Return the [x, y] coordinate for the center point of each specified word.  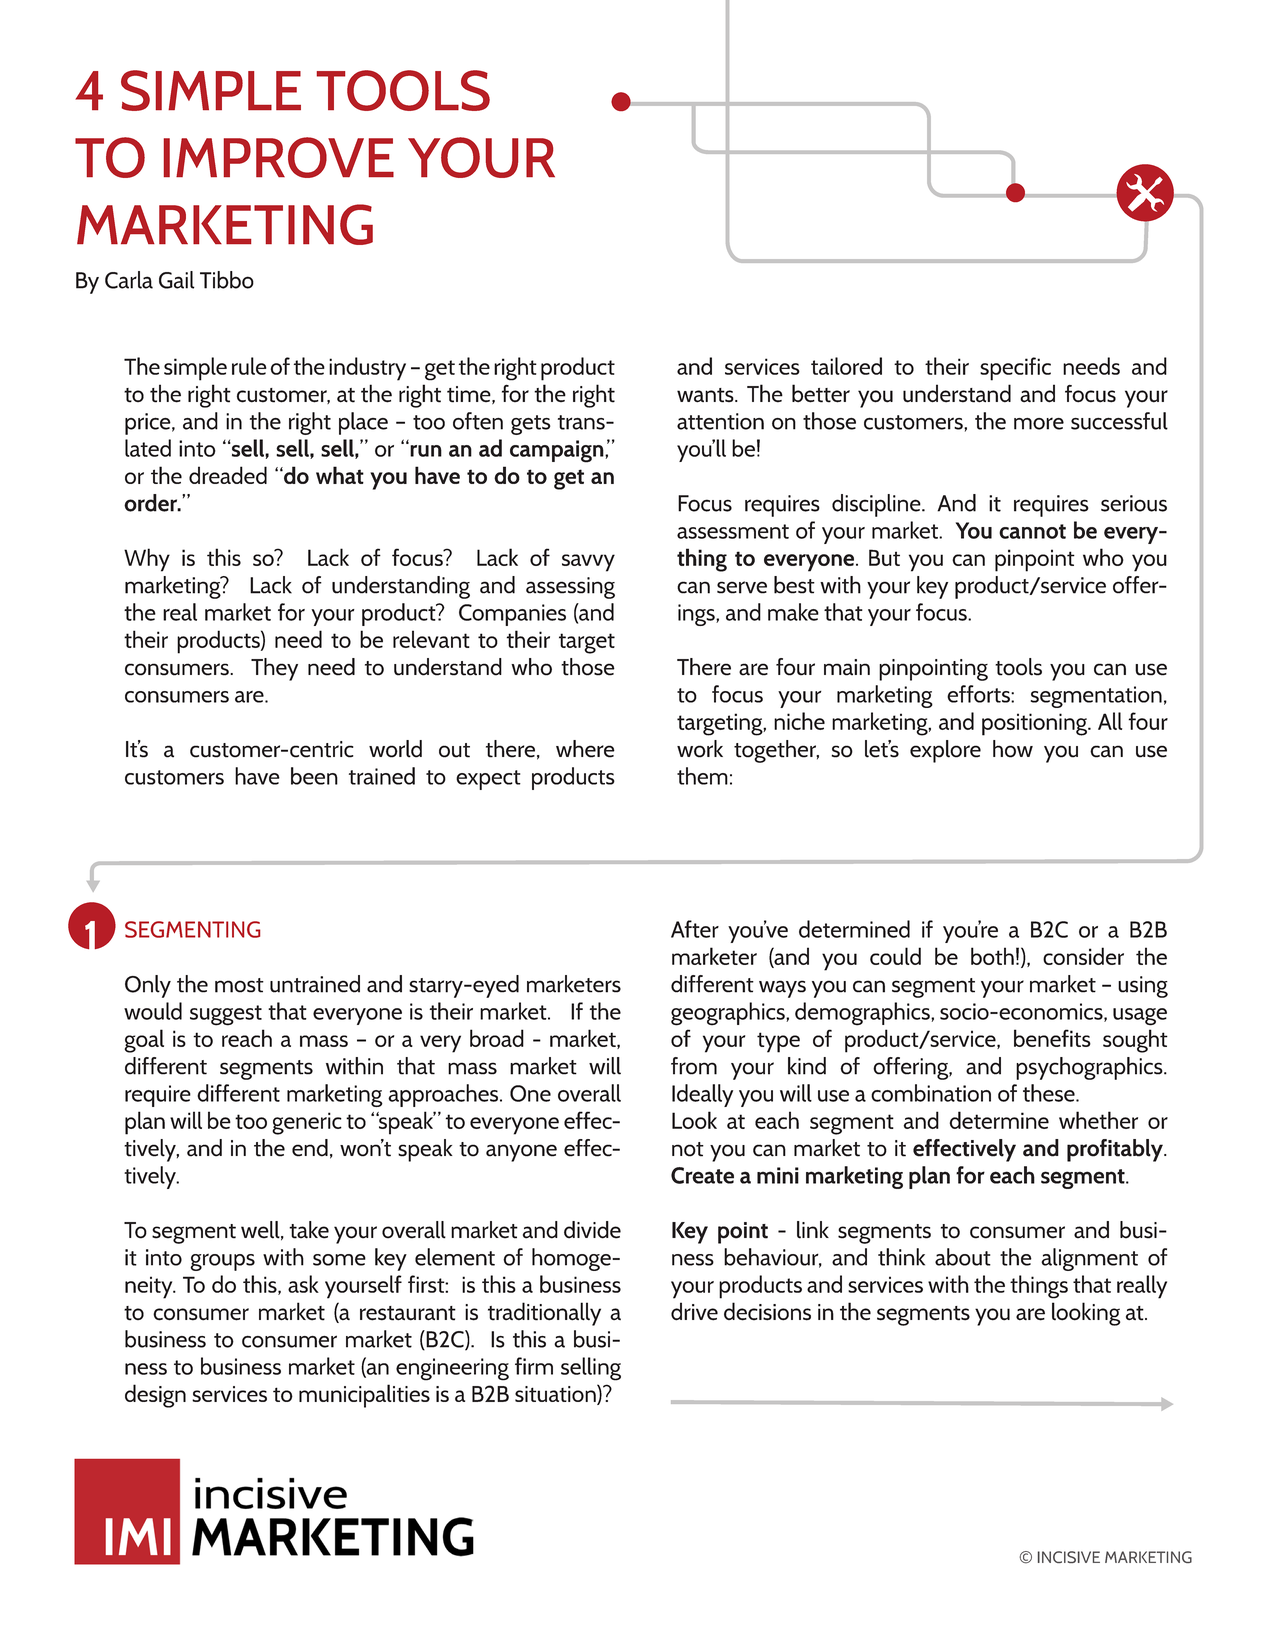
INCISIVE [1069, 1557]
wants [706, 395]
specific [1015, 369]
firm [534, 1366]
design [155, 1396]
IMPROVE [279, 157]
